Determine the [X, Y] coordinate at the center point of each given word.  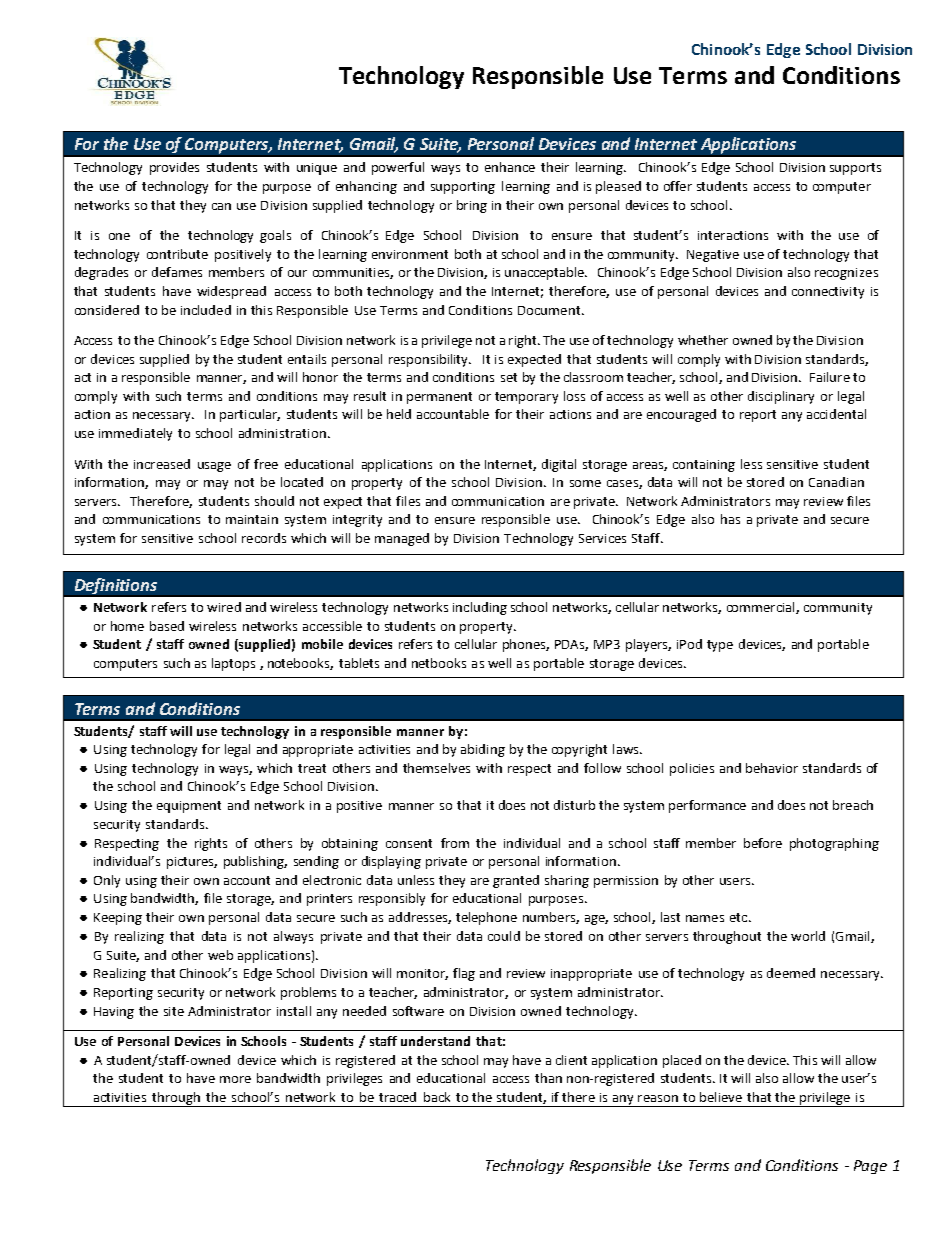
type [720, 646]
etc [738, 917]
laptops [233, 664]
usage [214, 467]
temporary [526, 398]
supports [855, 169]
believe [721, 1097]
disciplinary [781, 397]
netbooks [439, 663]
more [235, 1079]
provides [174, 168]
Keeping [118, 919]
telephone [486, 918]
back [437, 1097]
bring [472, 206]
